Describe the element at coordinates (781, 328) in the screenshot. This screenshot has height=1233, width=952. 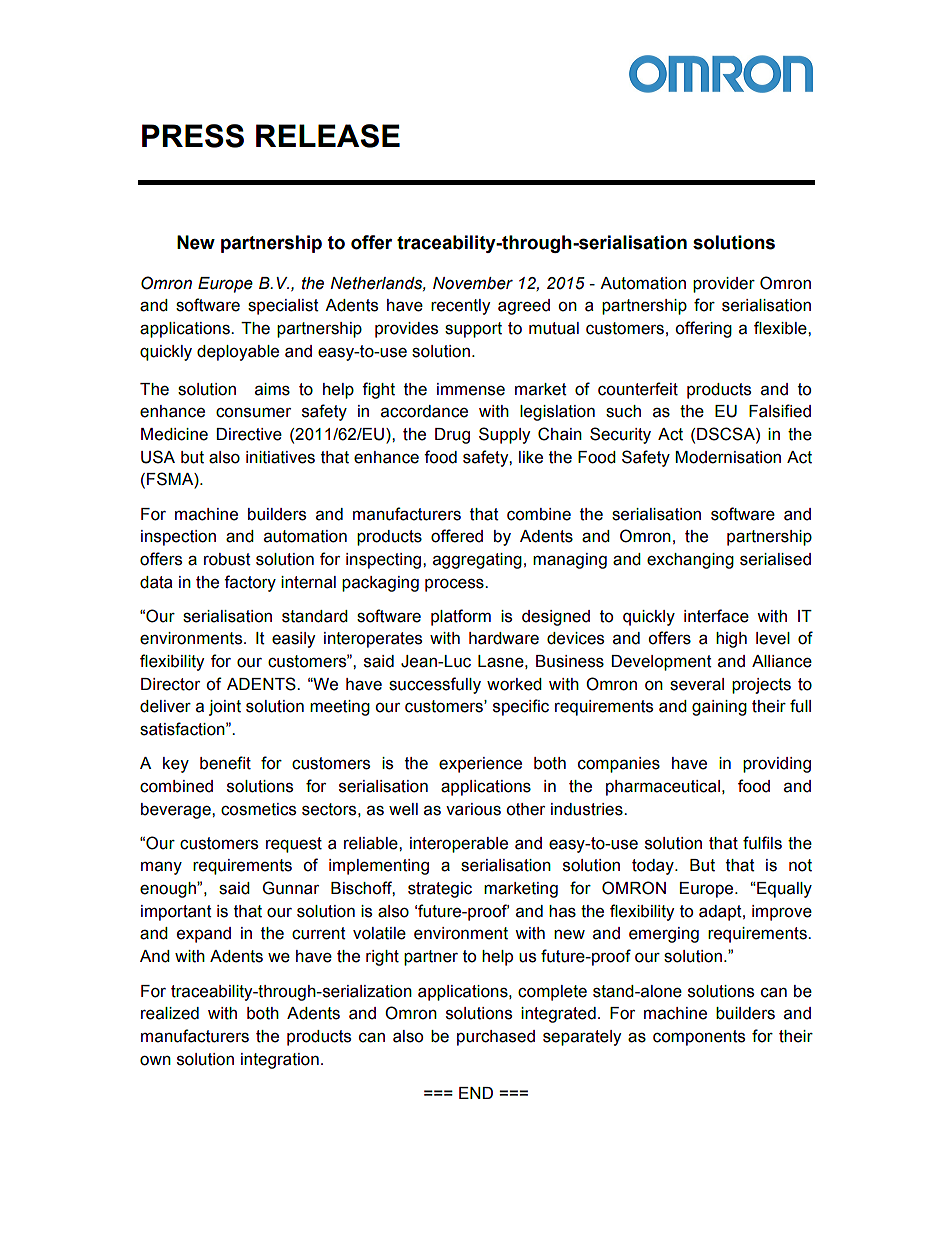
I see `flexible` at that location.
